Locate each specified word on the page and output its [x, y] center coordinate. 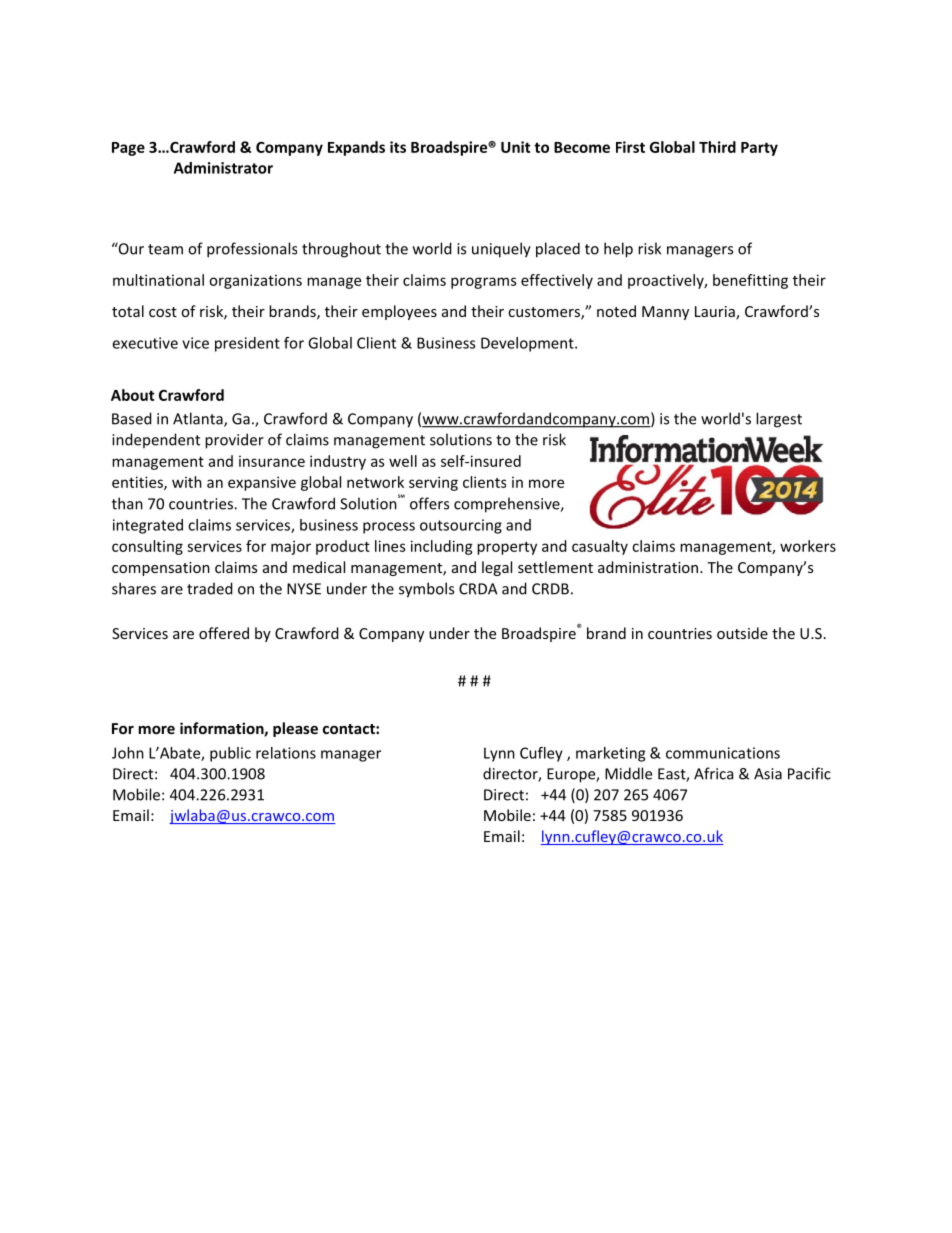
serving [433, 483]
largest [779, 420]
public [230, 754]
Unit [515, 147]
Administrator [223, 168]
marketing [610, 754]
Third [717, 147]
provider [234, 441]
